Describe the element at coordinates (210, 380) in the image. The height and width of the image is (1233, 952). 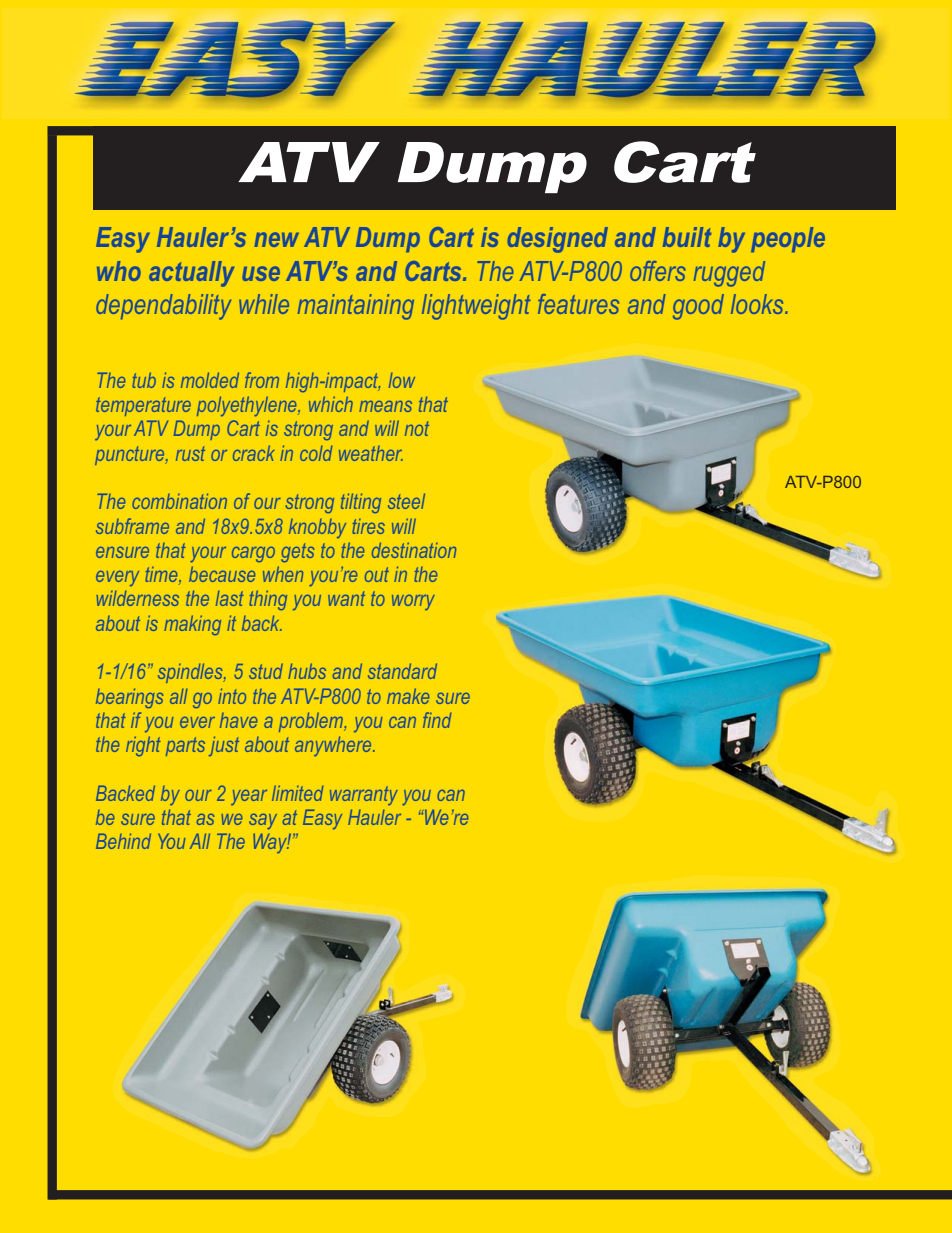
I see `molded` at that location.
